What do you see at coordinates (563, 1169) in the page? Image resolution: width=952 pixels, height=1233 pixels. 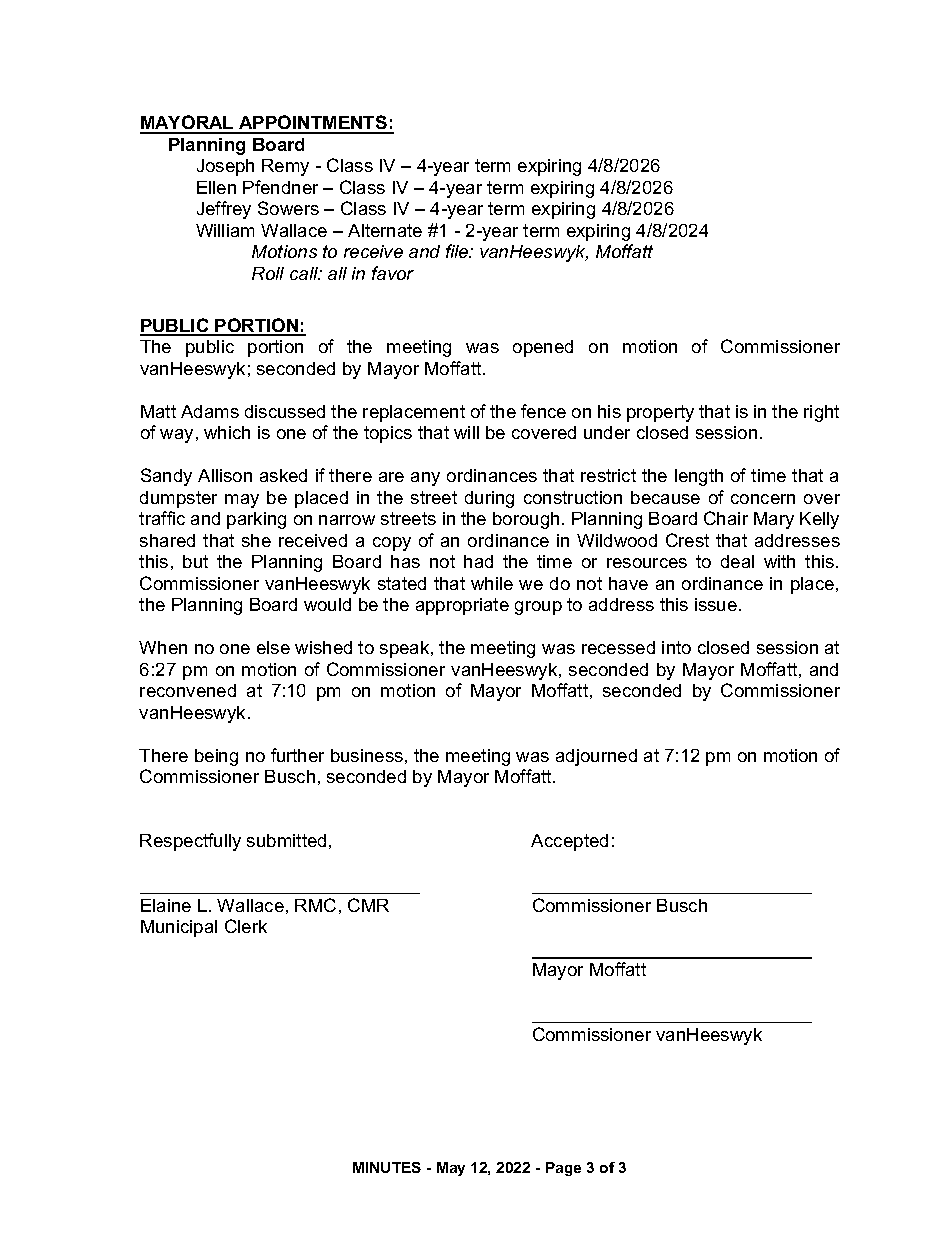 I see `Page` at bounding box center [563, 1169].
